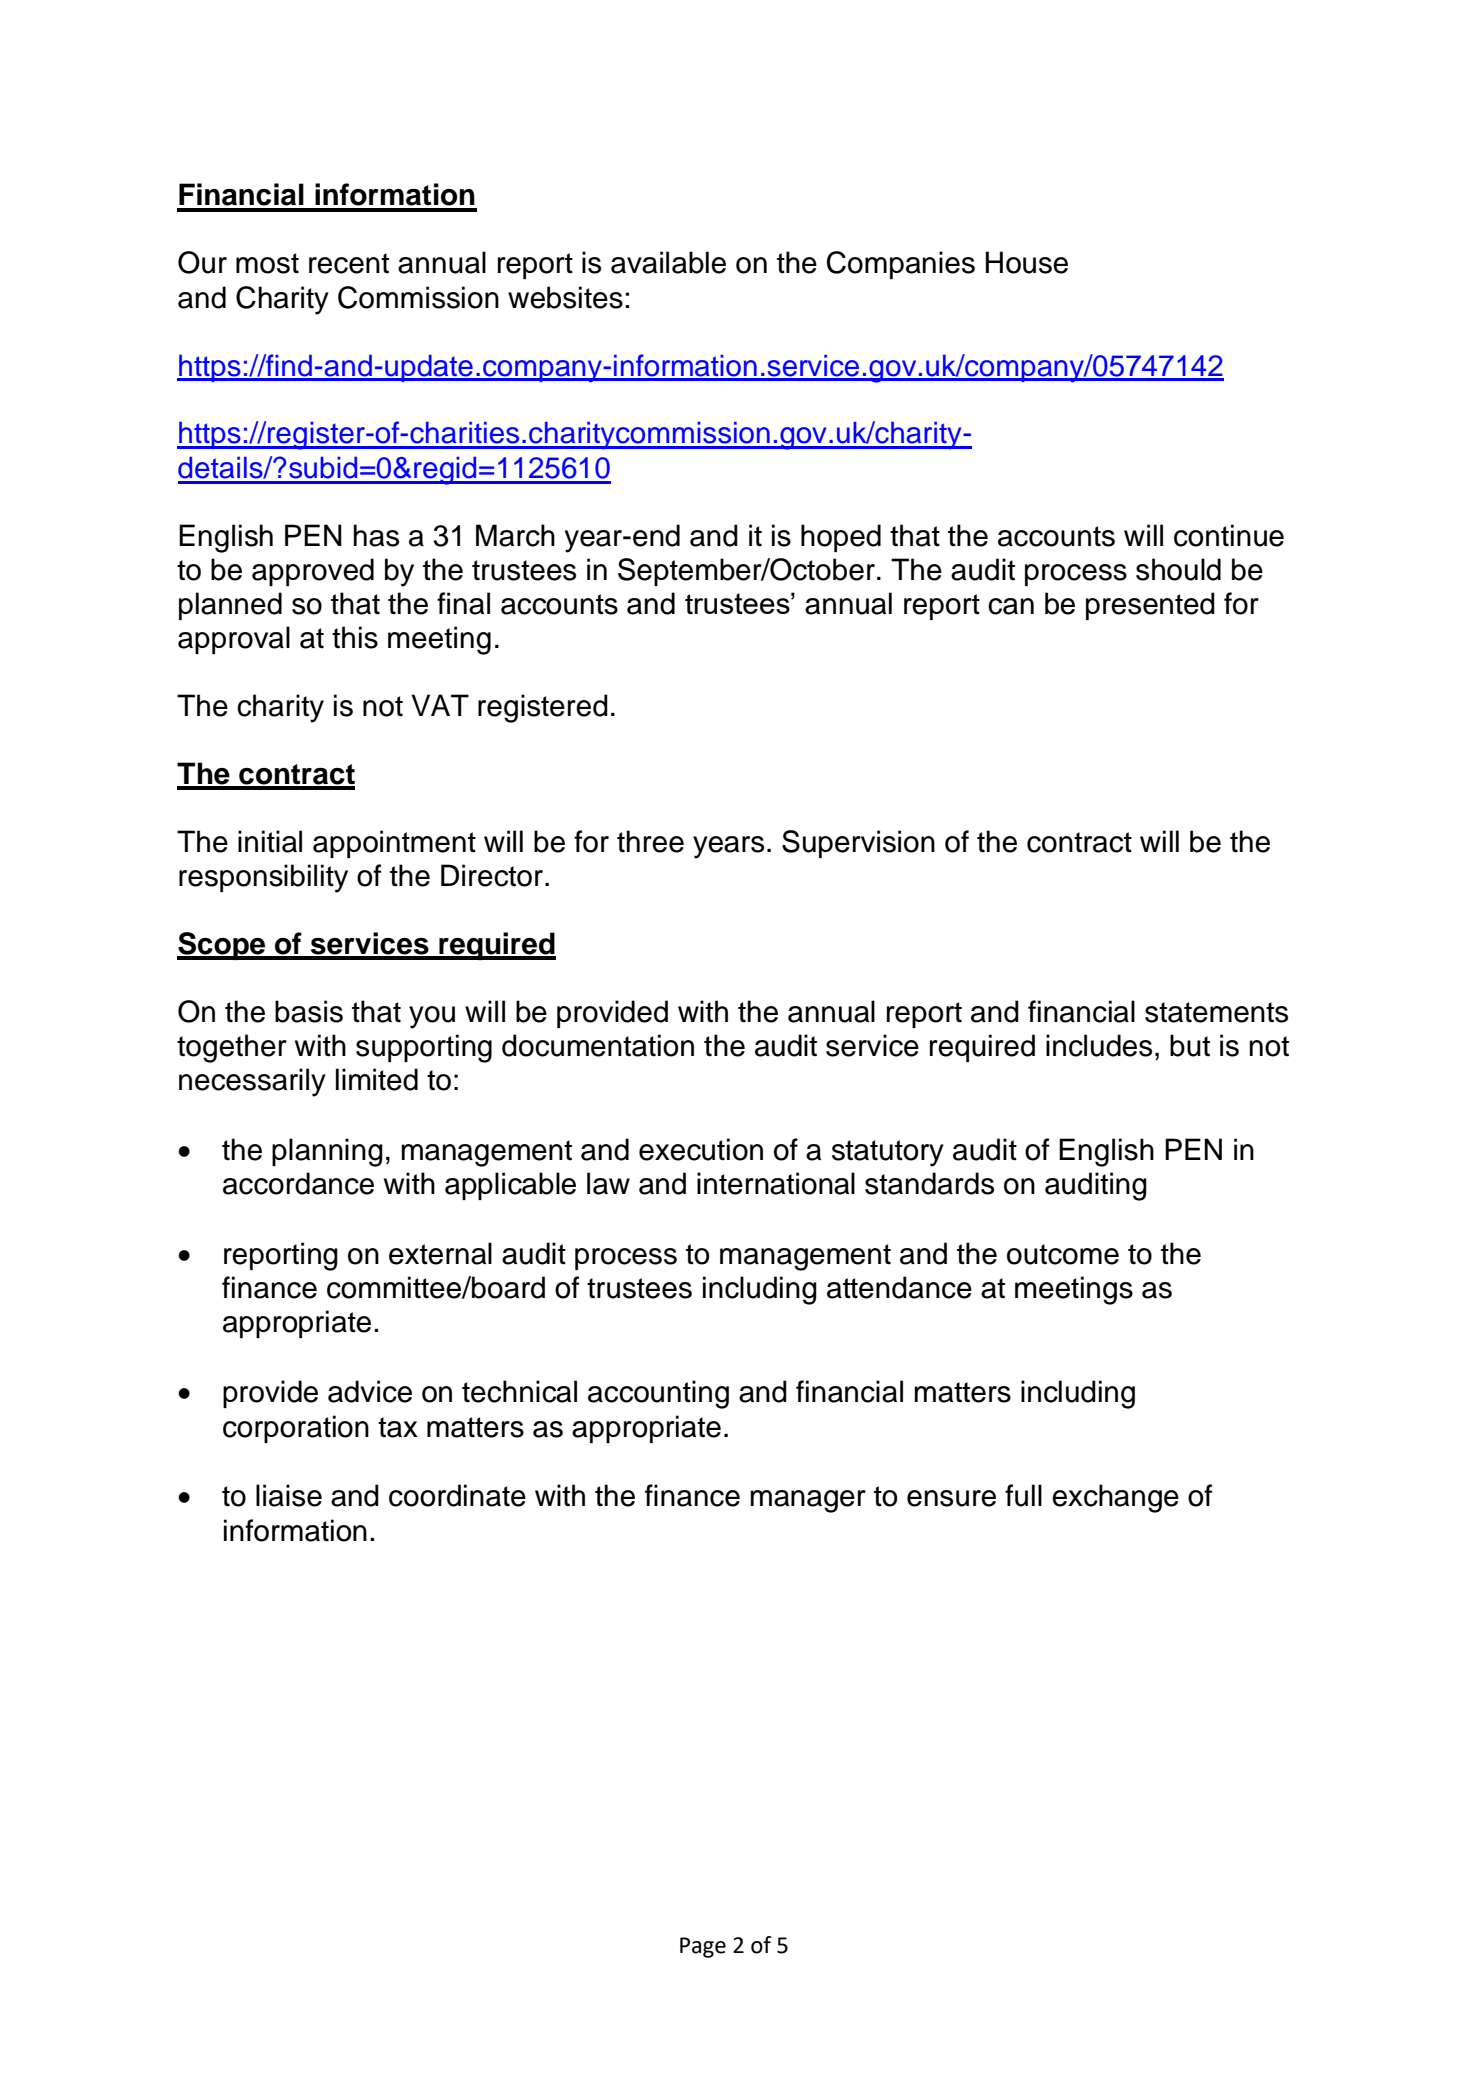 The width and height of the page is (1467, 2076). What do you see at coordinates (1216, 1012) in the page?
I see `statements` at bounding box center [1216, 1012].
